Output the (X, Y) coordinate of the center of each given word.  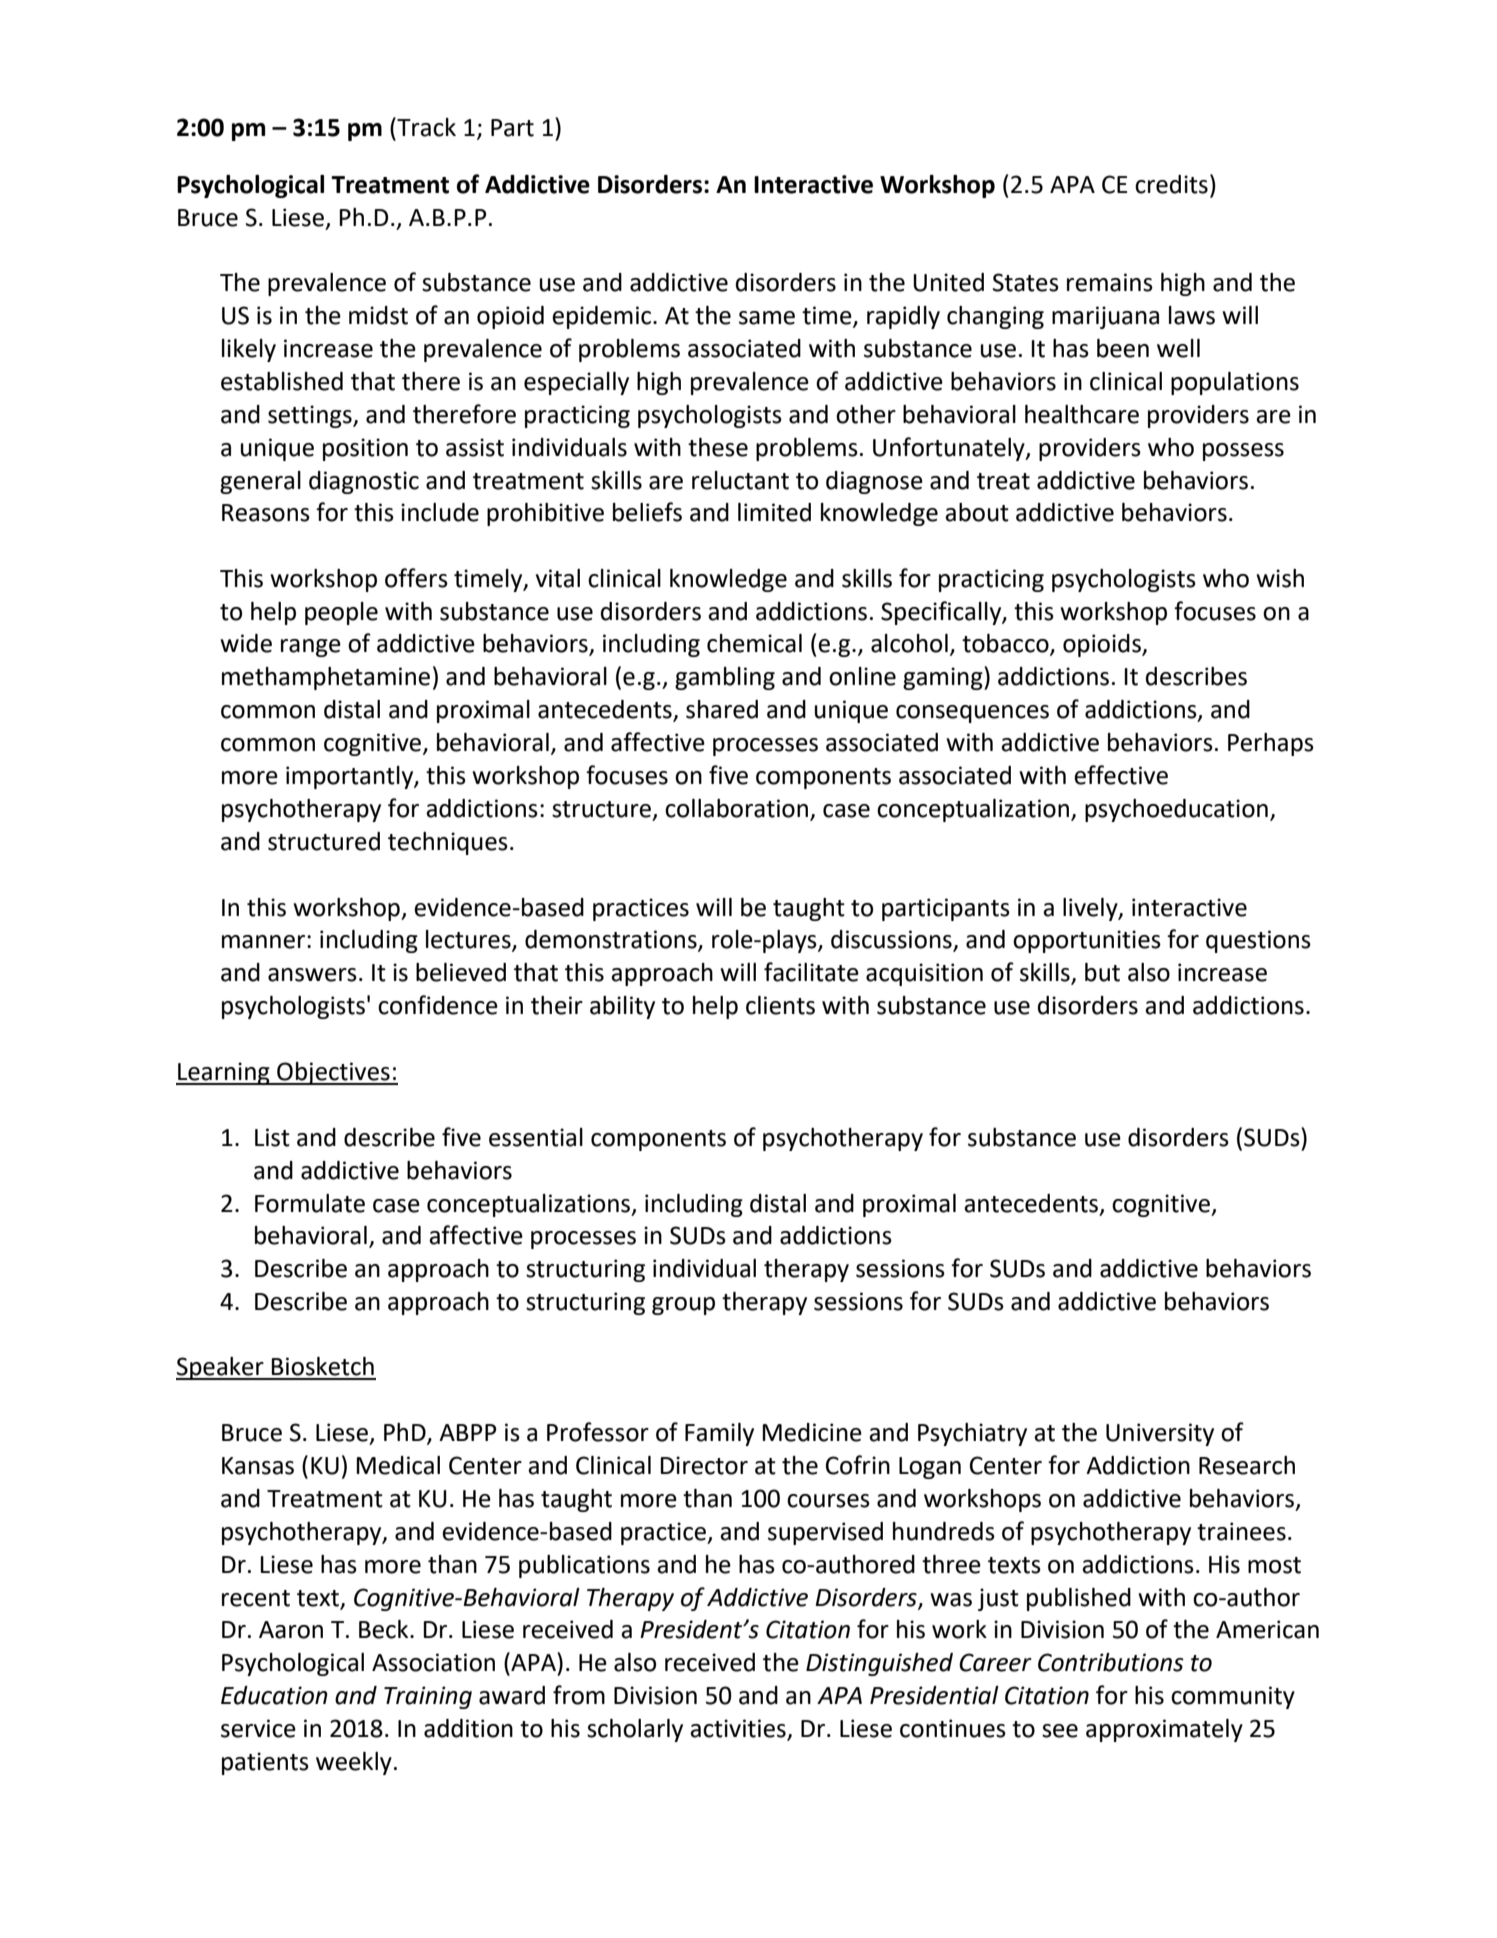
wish (1280, 578)
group (683, 1306)
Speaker (221, 1368)
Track (425, 127)
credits (1171, 184)
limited (774, 512)
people (341, 613)
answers (312, 975)
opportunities (1087, 941)
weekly (354, 1763)
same (767, 318)
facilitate (811, 972)
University (1160, 1434)
